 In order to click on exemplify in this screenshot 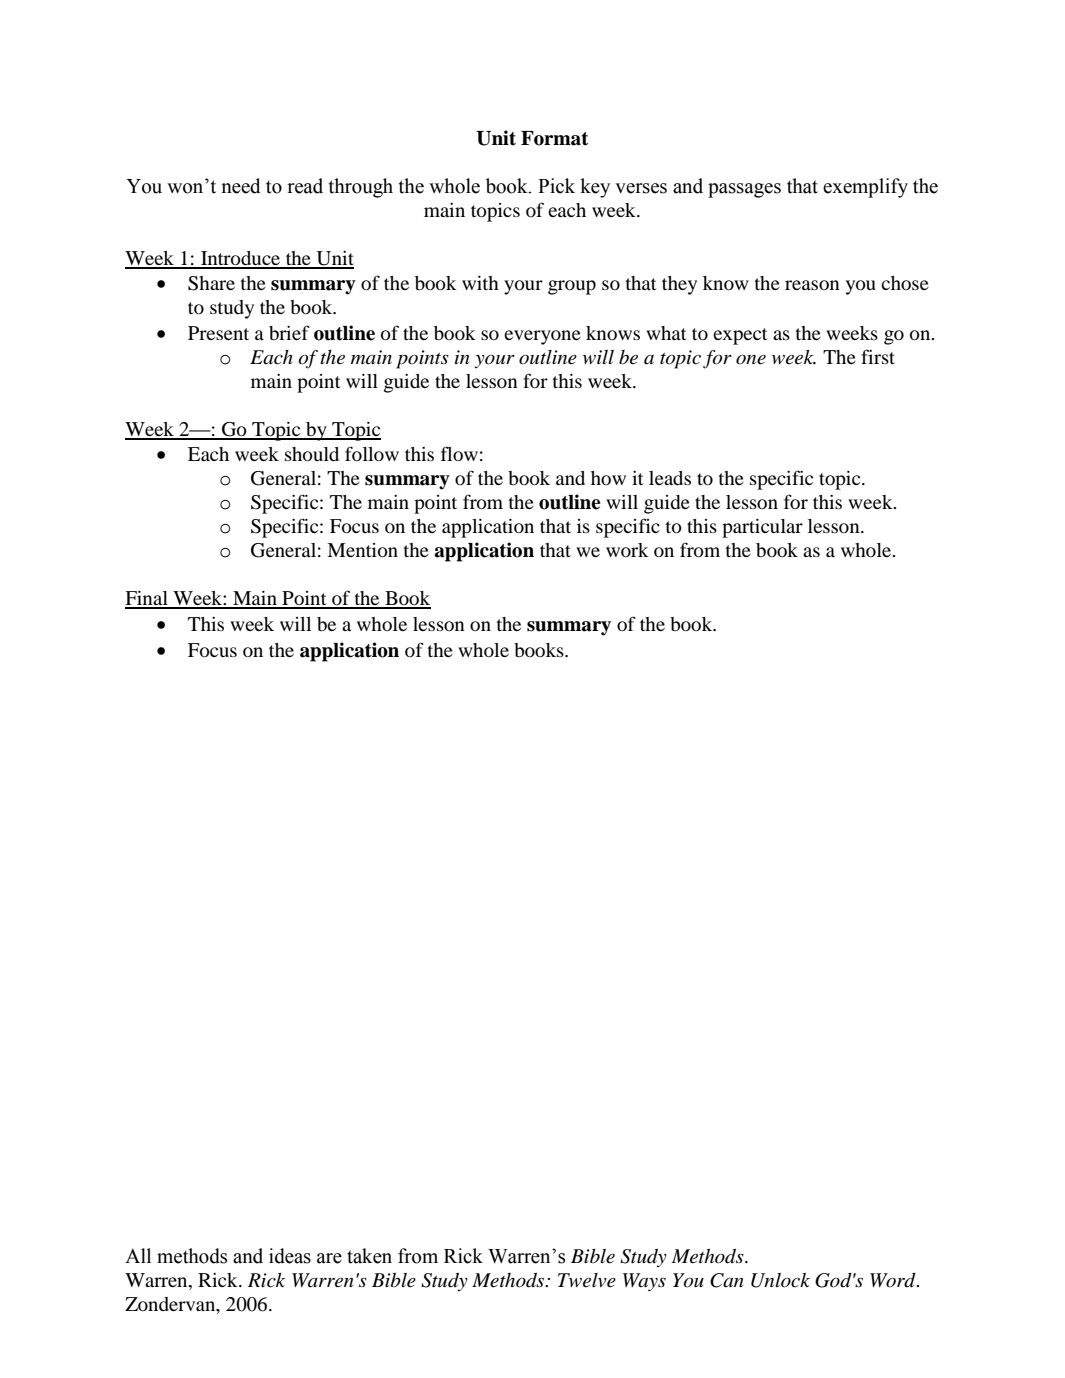, I will do `click(865, 188)`.
